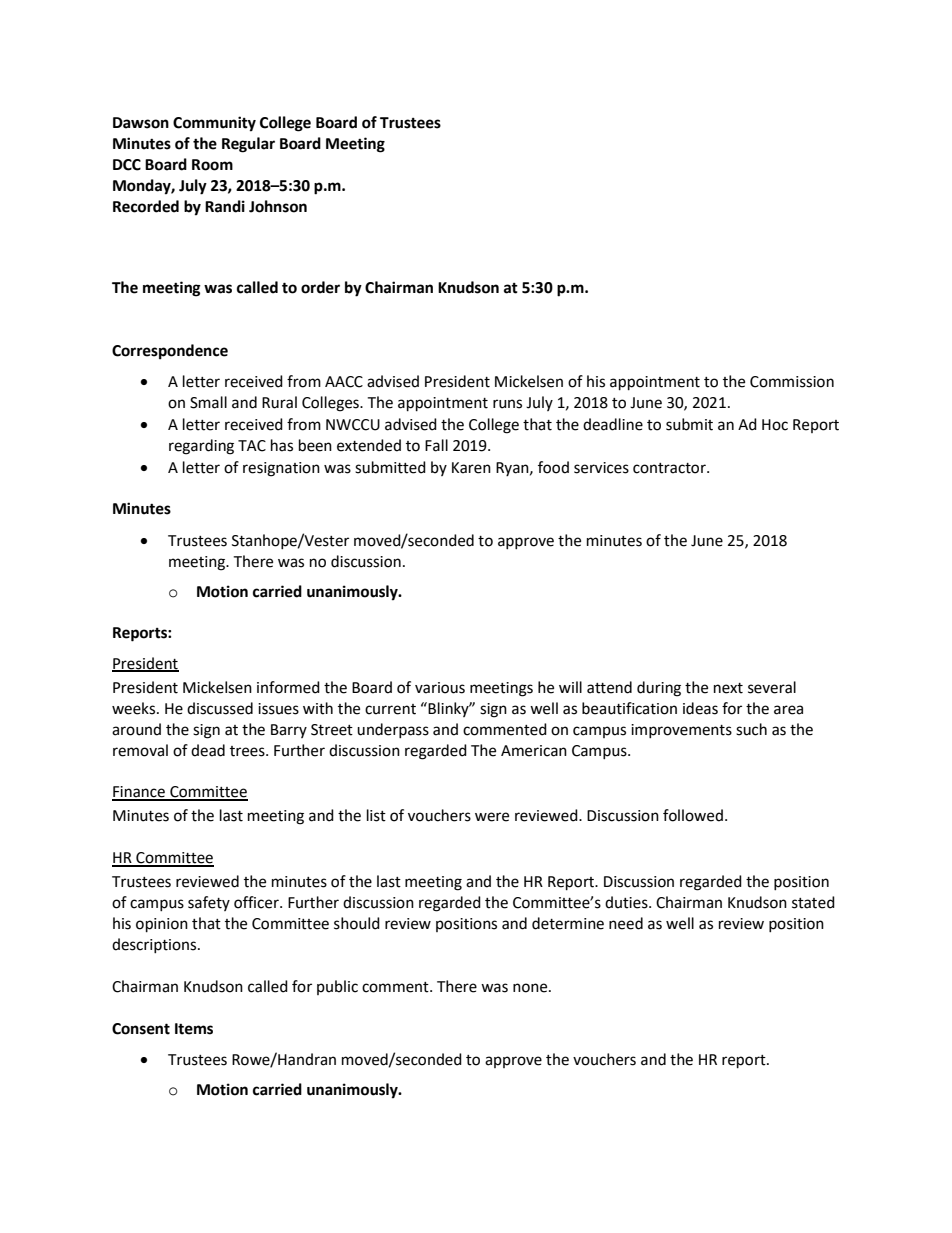 Image resolution: width=952 pixels, height=1233 pixels. I want to click on public, so click(337, 987).
